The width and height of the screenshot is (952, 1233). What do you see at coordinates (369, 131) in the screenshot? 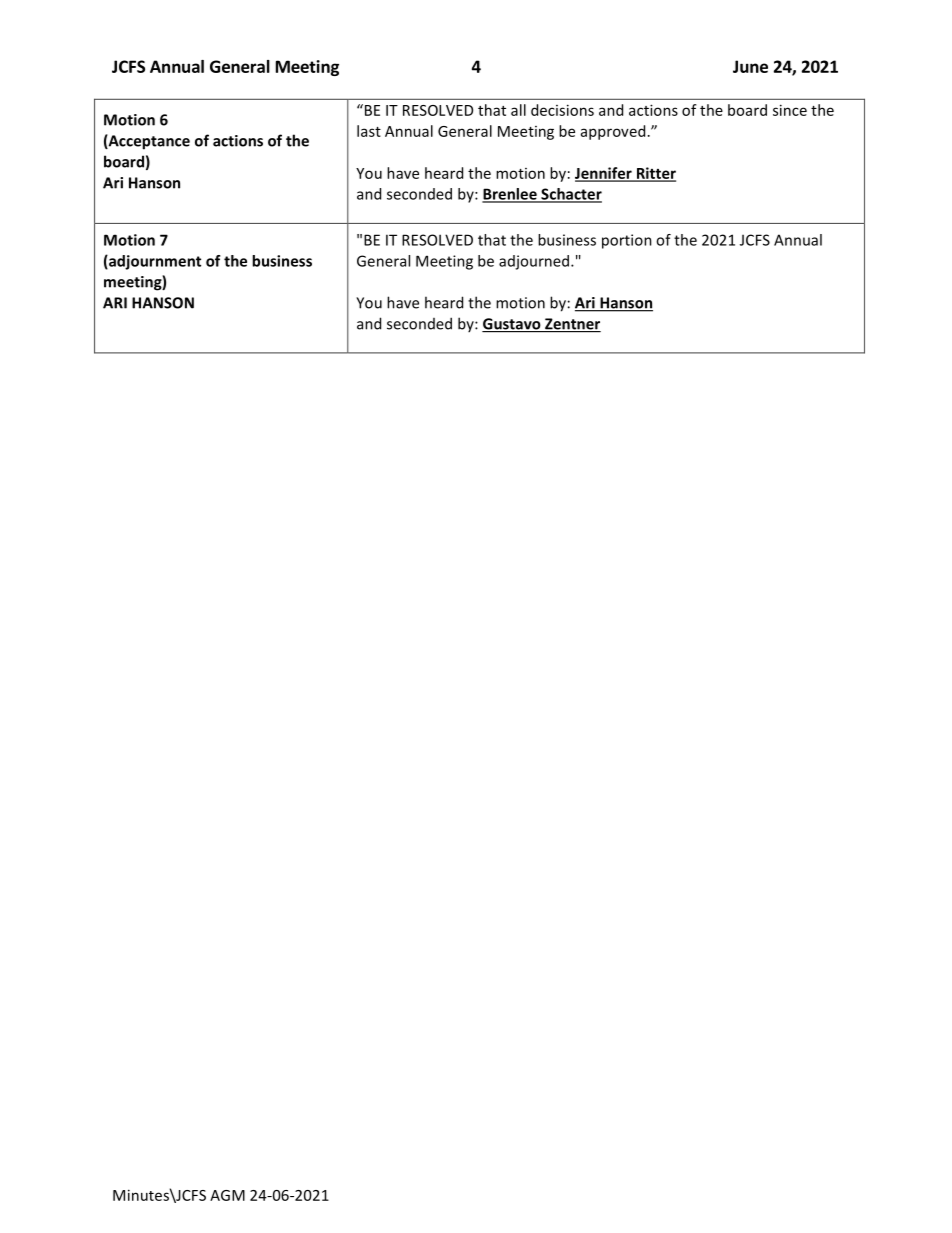
I see `last` at bounding box center [369, 131].
